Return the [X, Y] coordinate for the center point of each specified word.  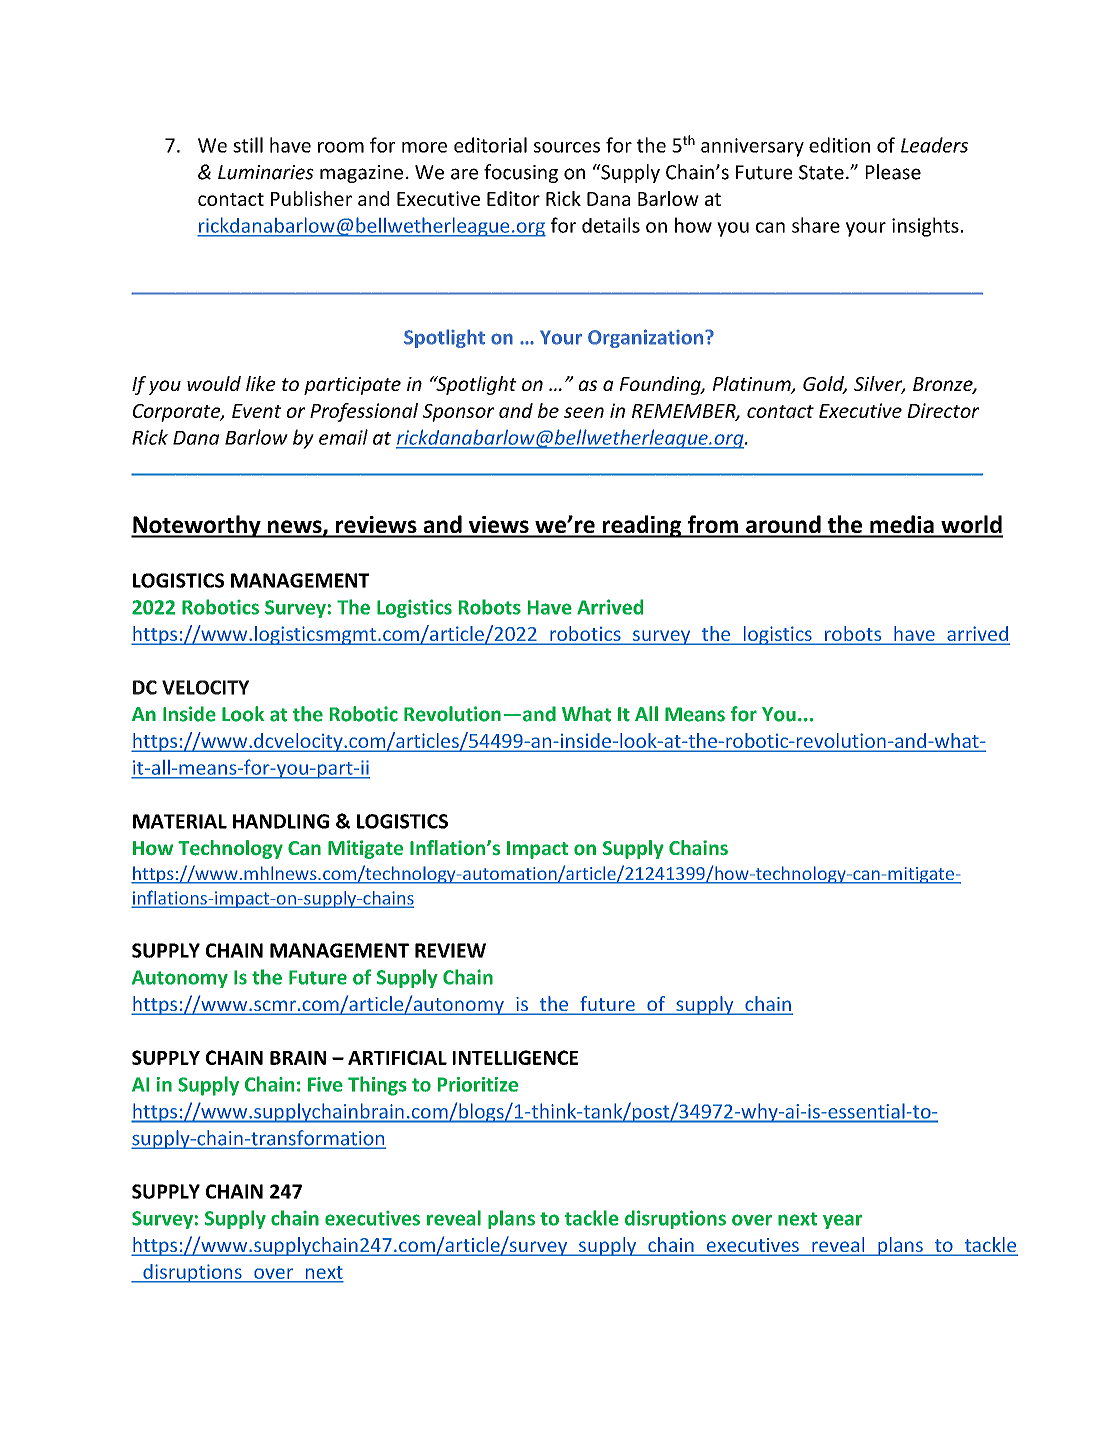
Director [943, 410]
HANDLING [281, 821]
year [842, 1221]
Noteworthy [197, 526]
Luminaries [266, 172]
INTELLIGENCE [515, 1057]
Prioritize [478, 1084]
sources [567, 147]
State [821, 172]
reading [642, 526]
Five [325, 1084]
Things [377, 1086]
